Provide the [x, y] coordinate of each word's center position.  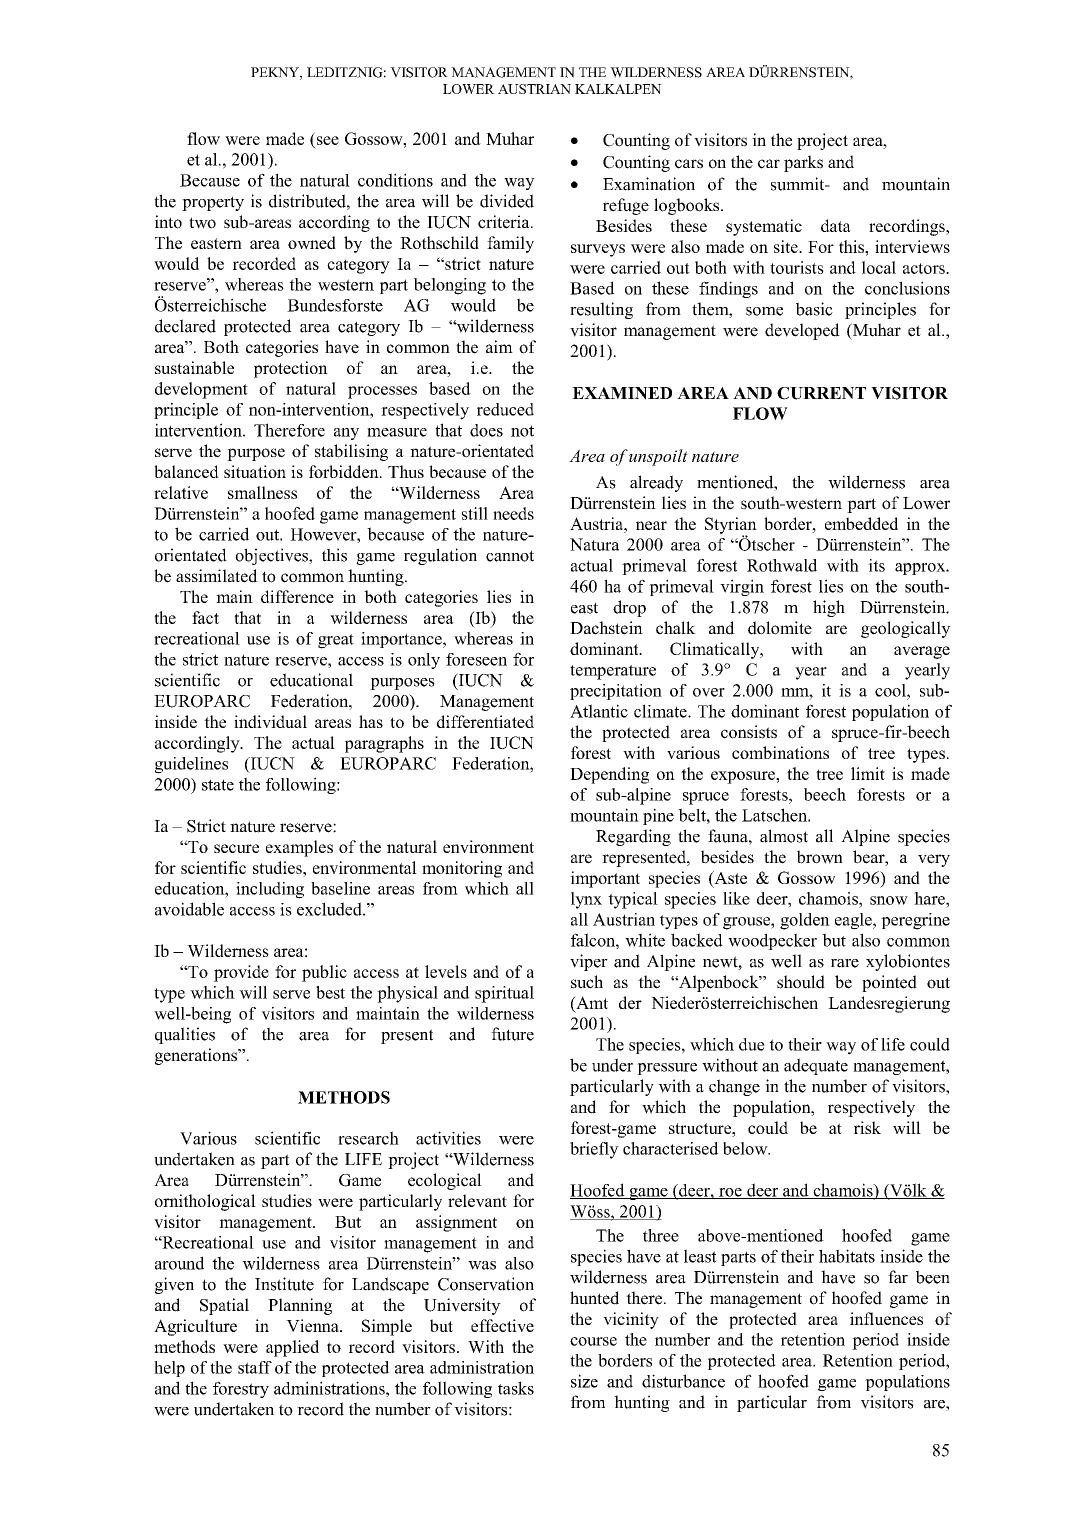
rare [845, 963]
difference [297, 596]
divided [507, 201]
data [836, 225]
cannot [510, 556]
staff [255, 1367]
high [829, 608]
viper [589, 962]
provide [241, 973]
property [213, 203]
